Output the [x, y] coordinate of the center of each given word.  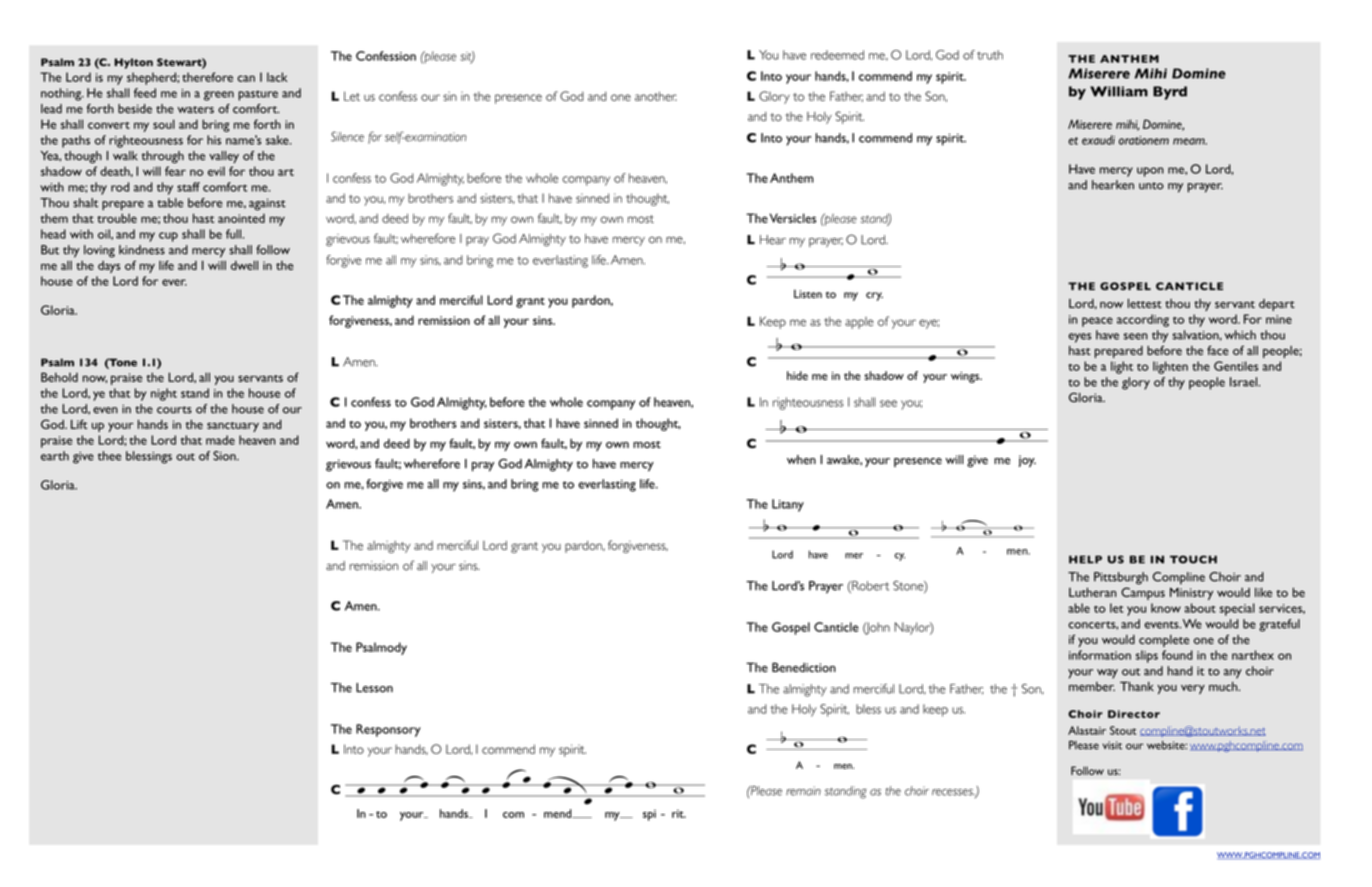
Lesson [374, 688]
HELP [1085, 559]
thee [109, 456]
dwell [244, 265]
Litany [788, 505]
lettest [1145, 303]
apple [859, 323]
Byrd [1170, 93]
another [656, 96]
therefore [207, 77]
